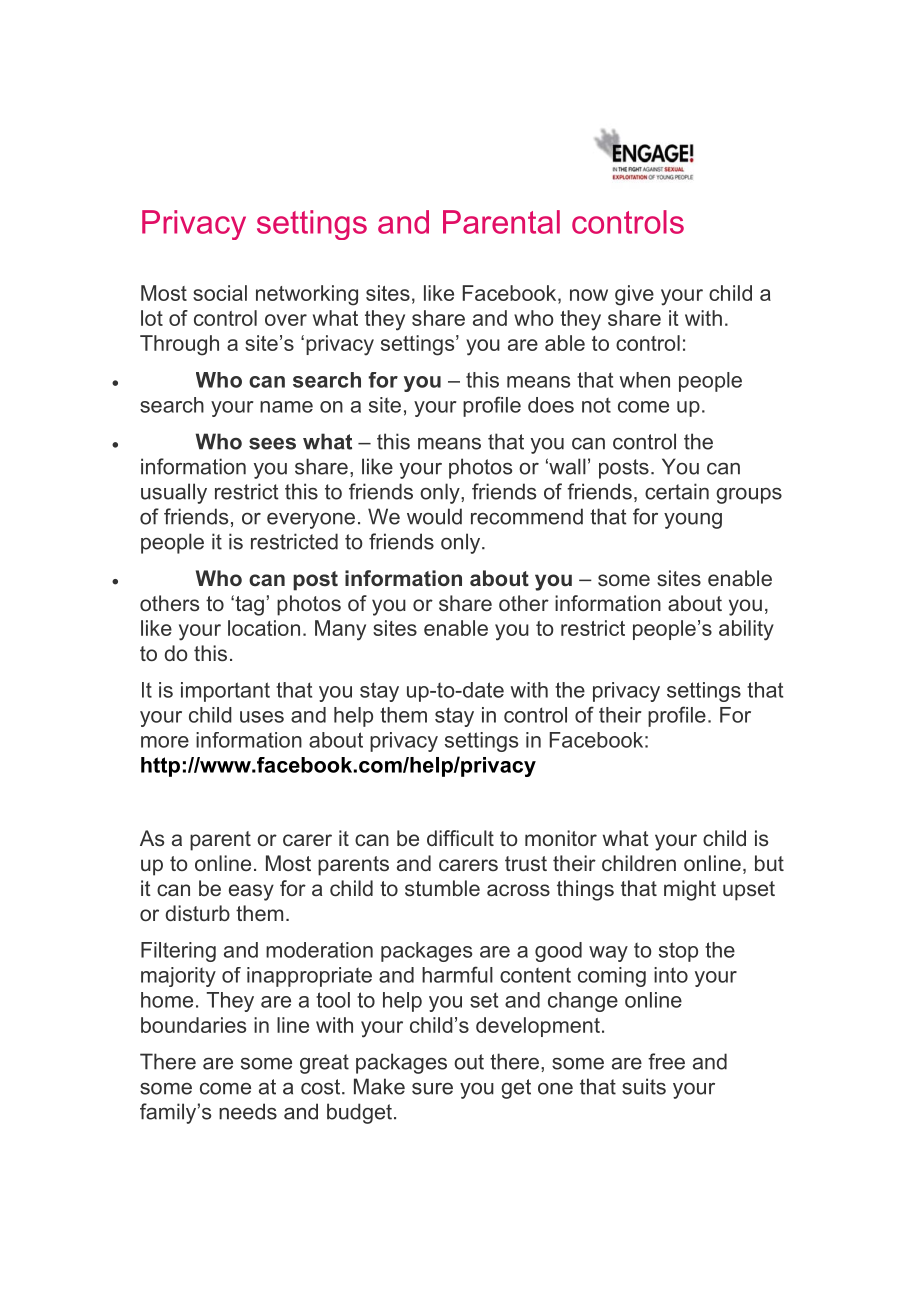  What do you see at coordinates (634, 295) in the screenshot?
I see `give` at bounding box center [634, 295].
